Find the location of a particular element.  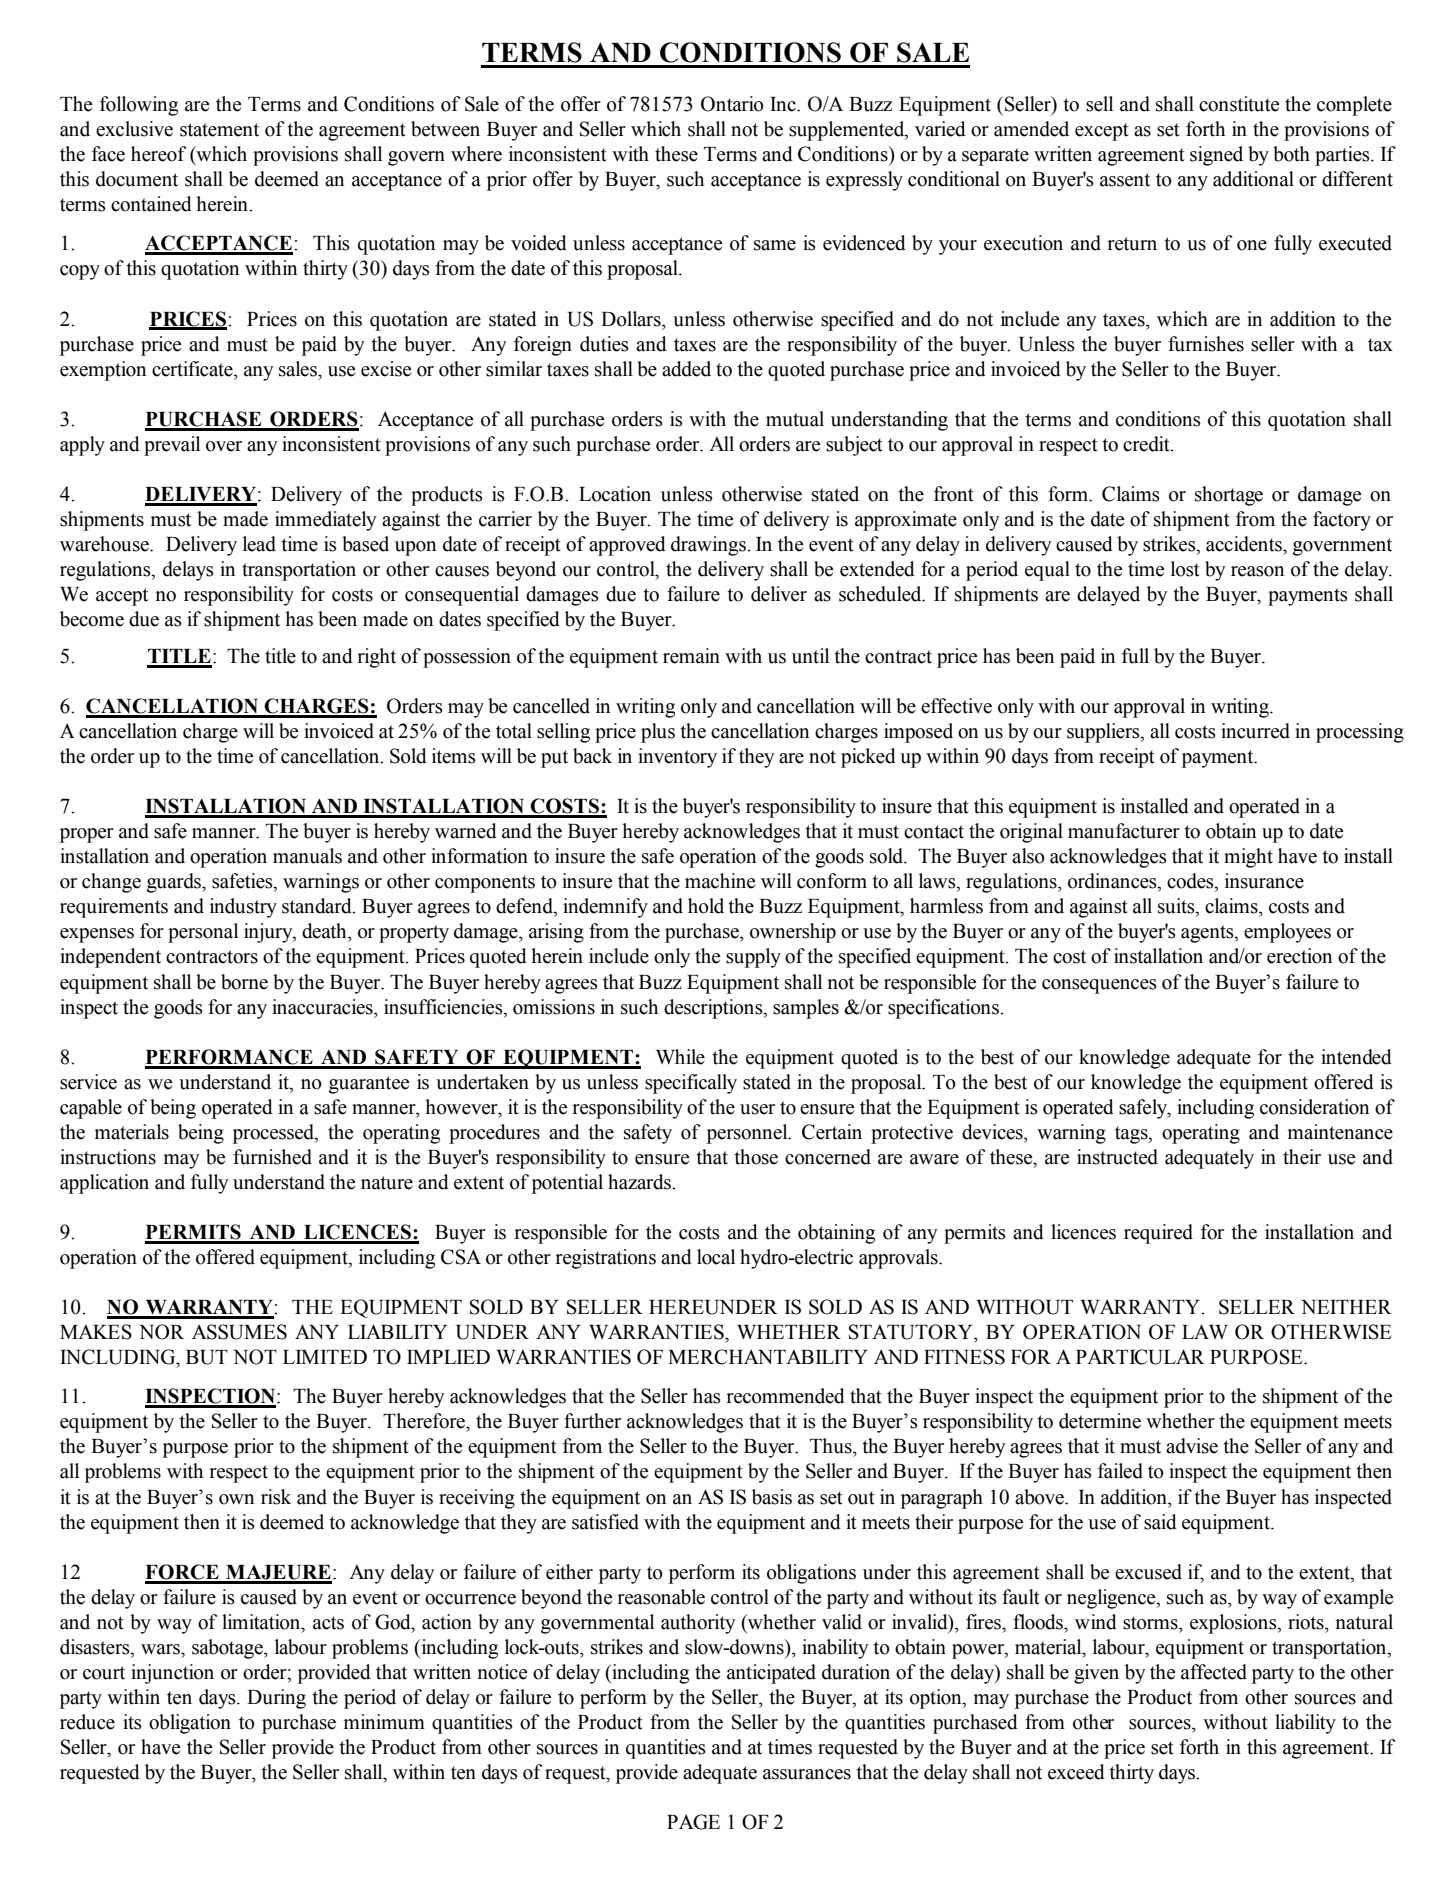

Ontario is located at coordinates (732, 104).
